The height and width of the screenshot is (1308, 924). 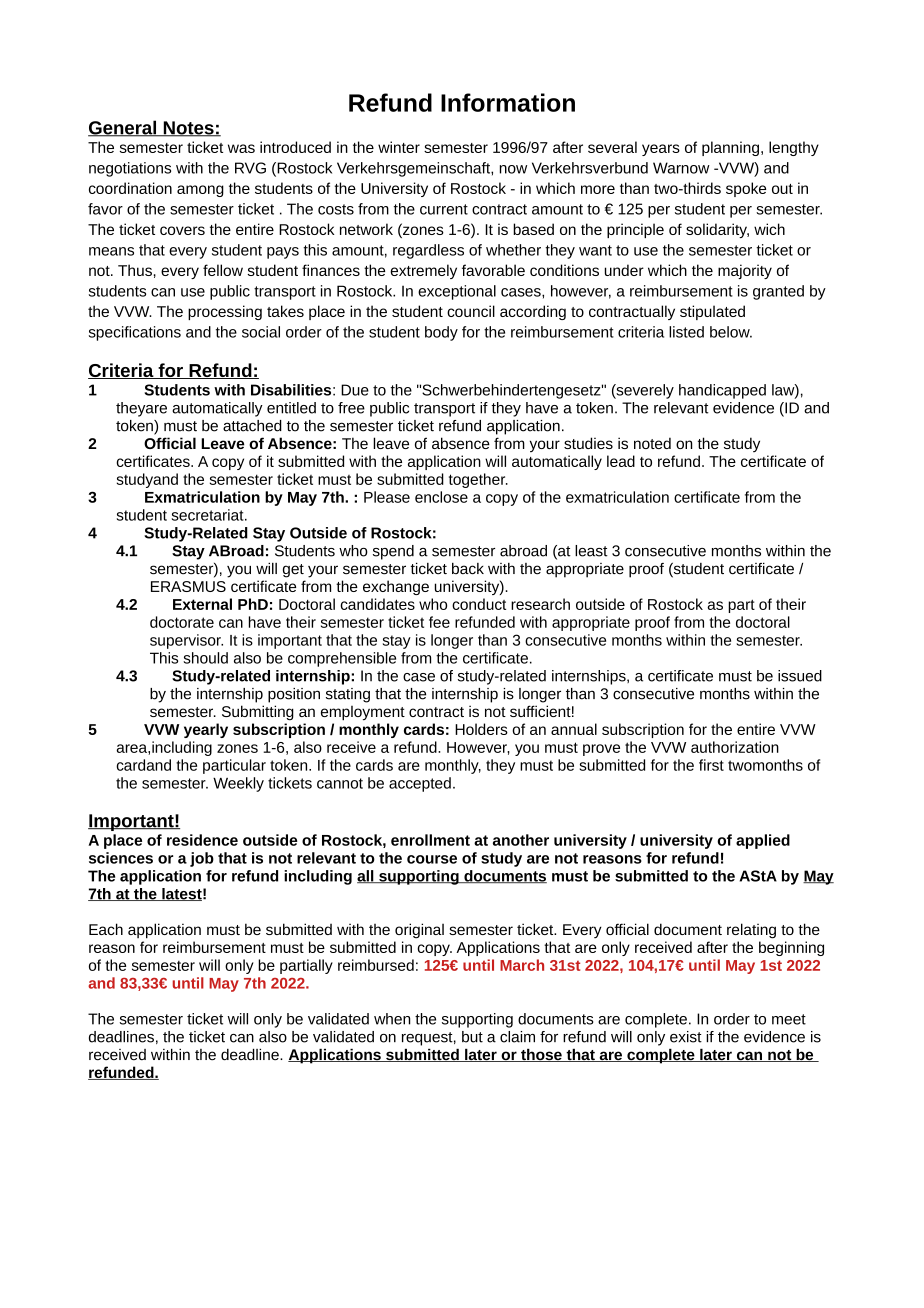 I want to click on specifications, so click(x=135, y=333).
